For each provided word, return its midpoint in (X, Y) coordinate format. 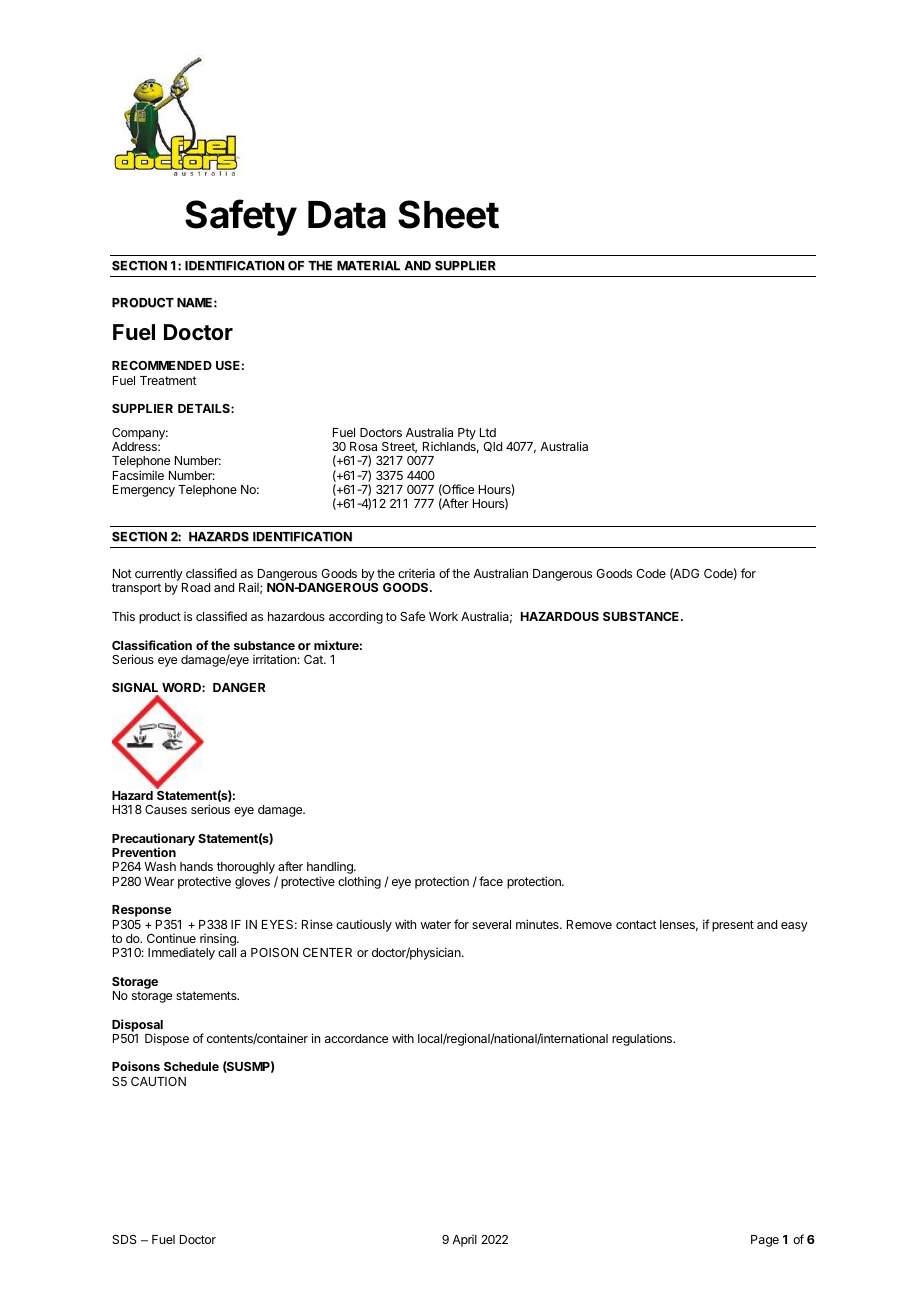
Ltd (488, 432)
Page (765, 1241)
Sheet (448, 214)
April (464, 1241)
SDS (124, 1239)
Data (347, 215)
